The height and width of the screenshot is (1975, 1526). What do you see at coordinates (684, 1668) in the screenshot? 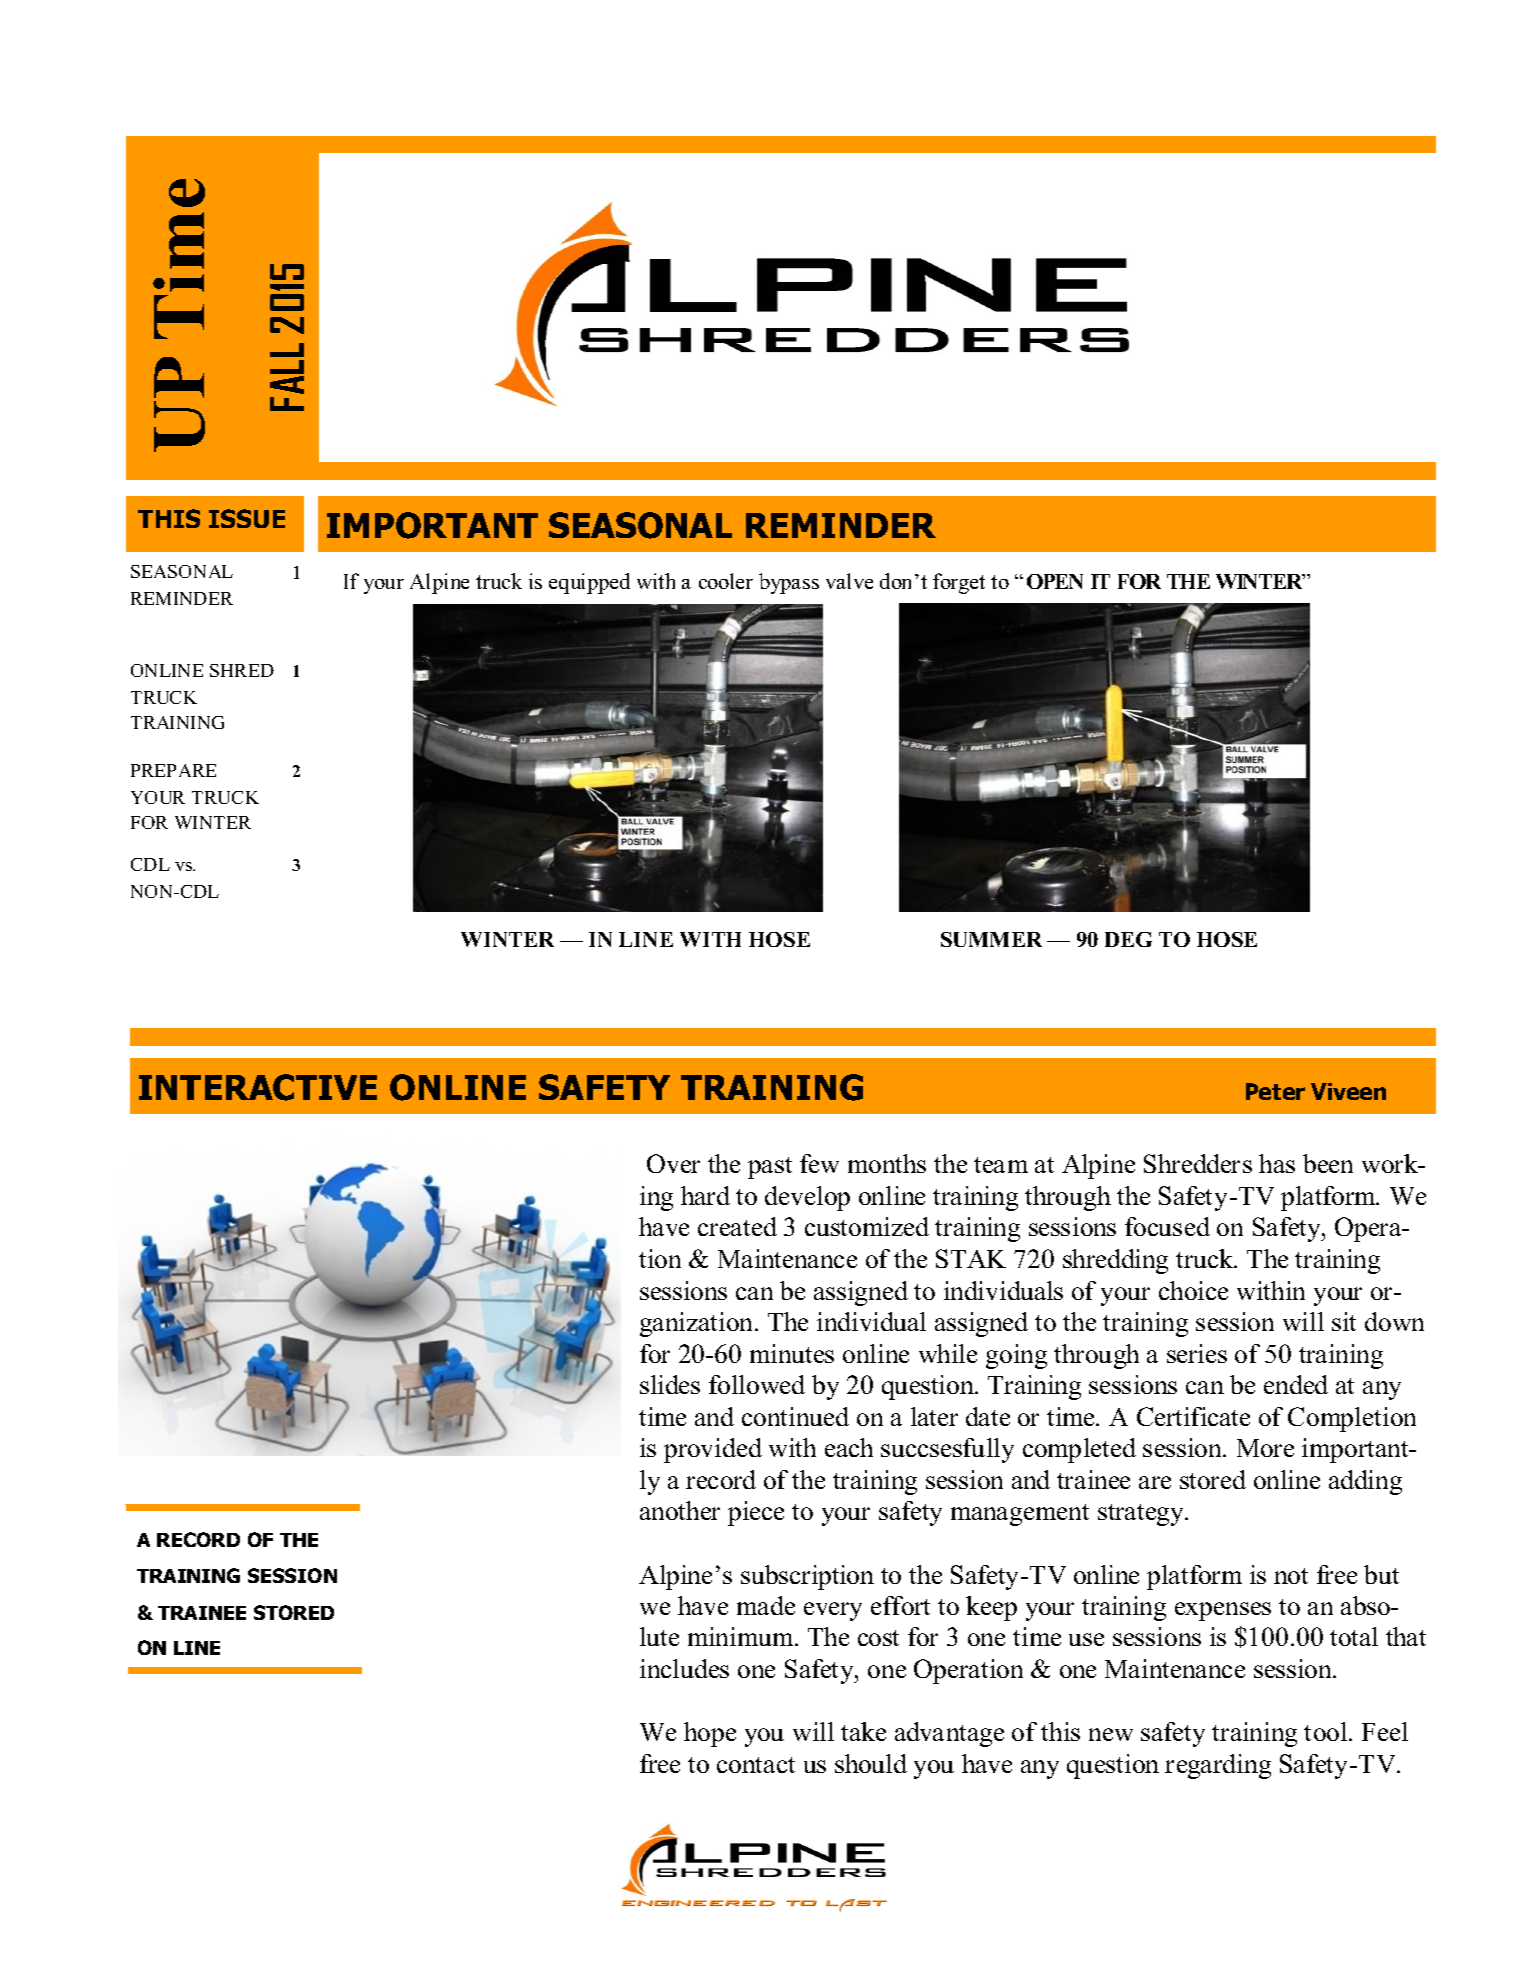
I see `includes` at bounding box center [684, 1668].
